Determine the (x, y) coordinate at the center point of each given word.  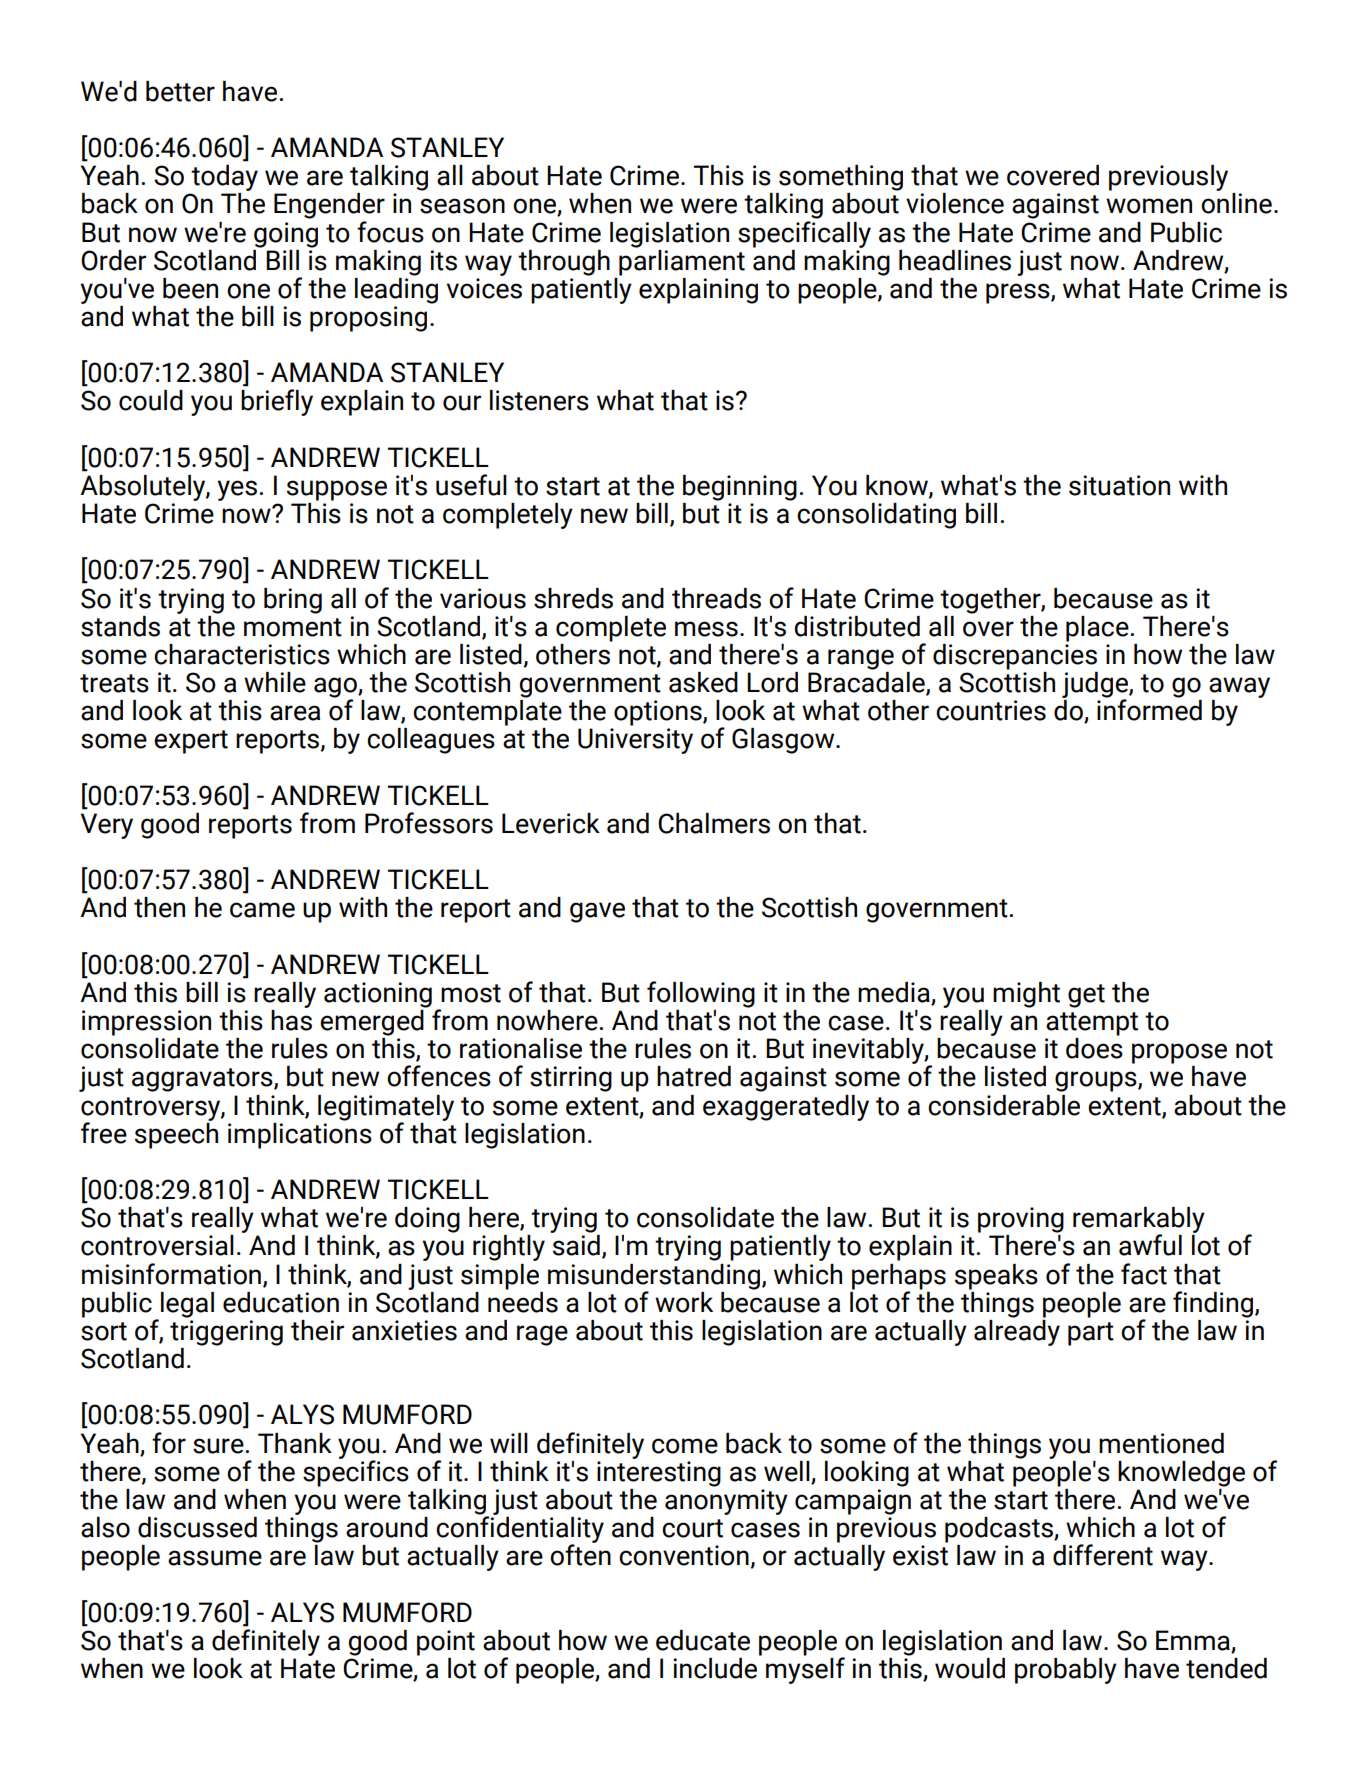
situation (1119, 485)
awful (1150, 1245)
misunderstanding (654, 1278)
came (262, 910)
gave (597, 912)
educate (703, 1640)
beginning (740, 488)
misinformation (171, 1274)
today (224, 178)
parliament (682, 261)
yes (237, 490)
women (1149, 206)
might (1026, 995)
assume (215, 1558)
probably (1066, 1671)
